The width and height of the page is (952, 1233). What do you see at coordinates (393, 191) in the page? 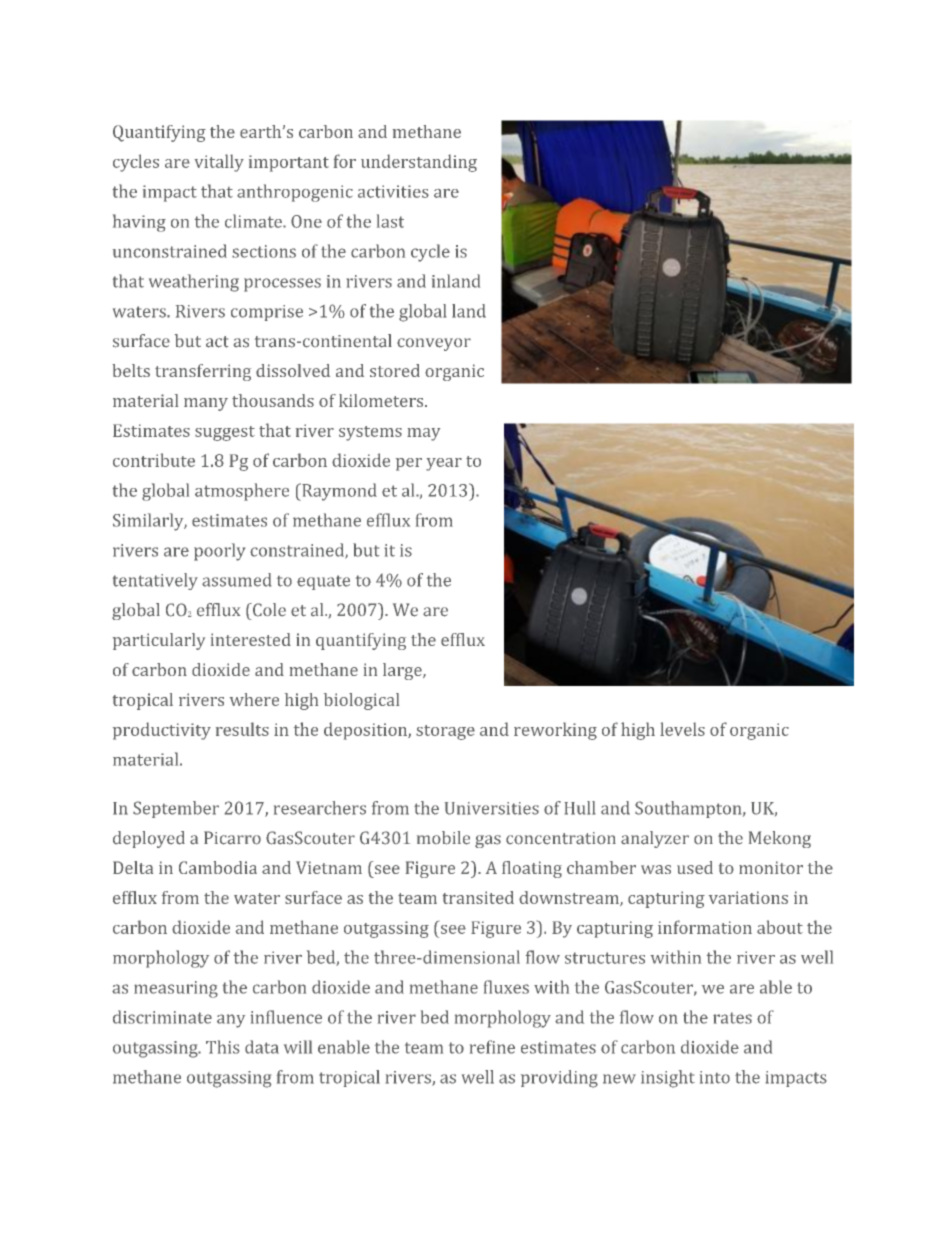
I see `activities` at bounding box center [393, 191].
